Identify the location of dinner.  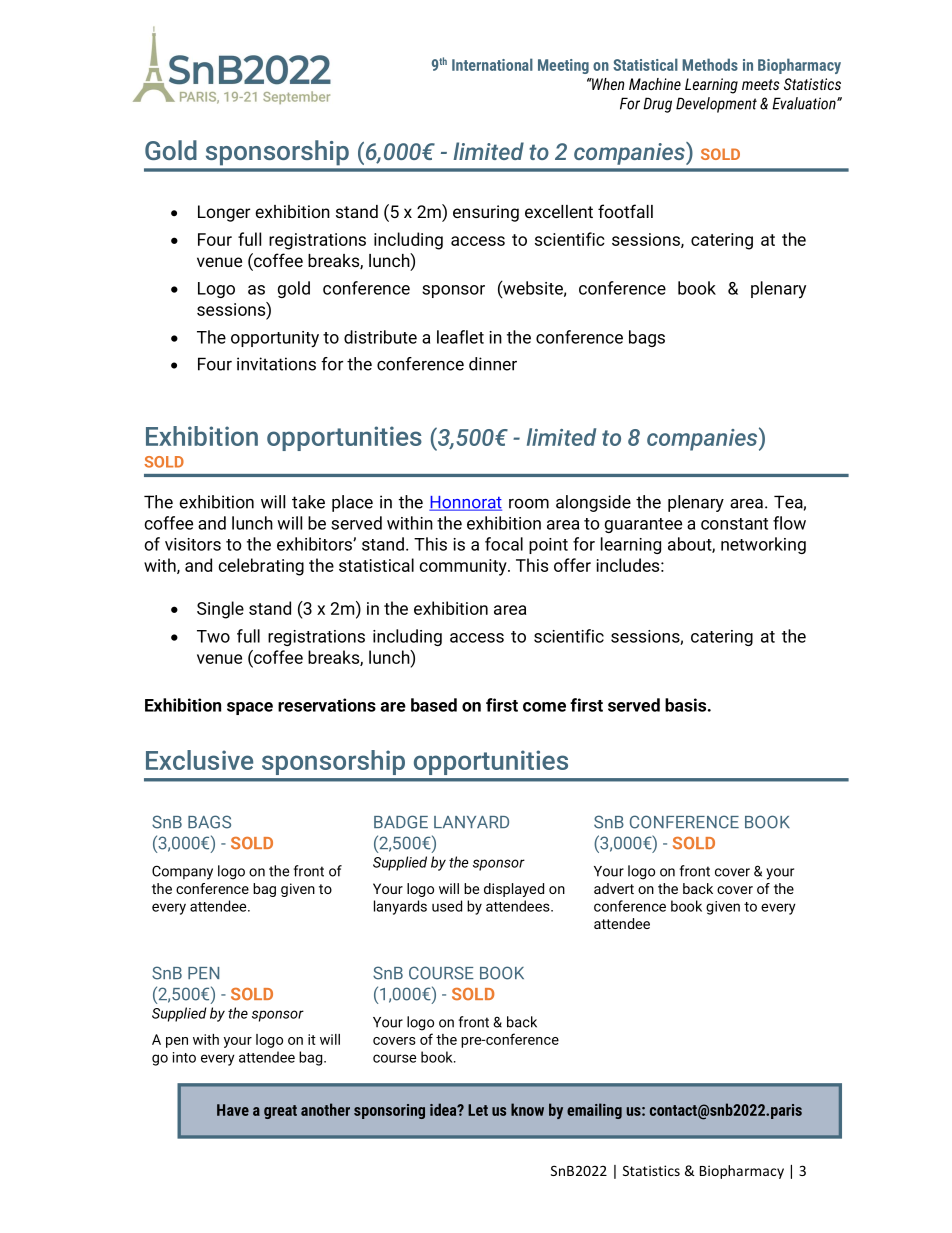
(493, 364).
